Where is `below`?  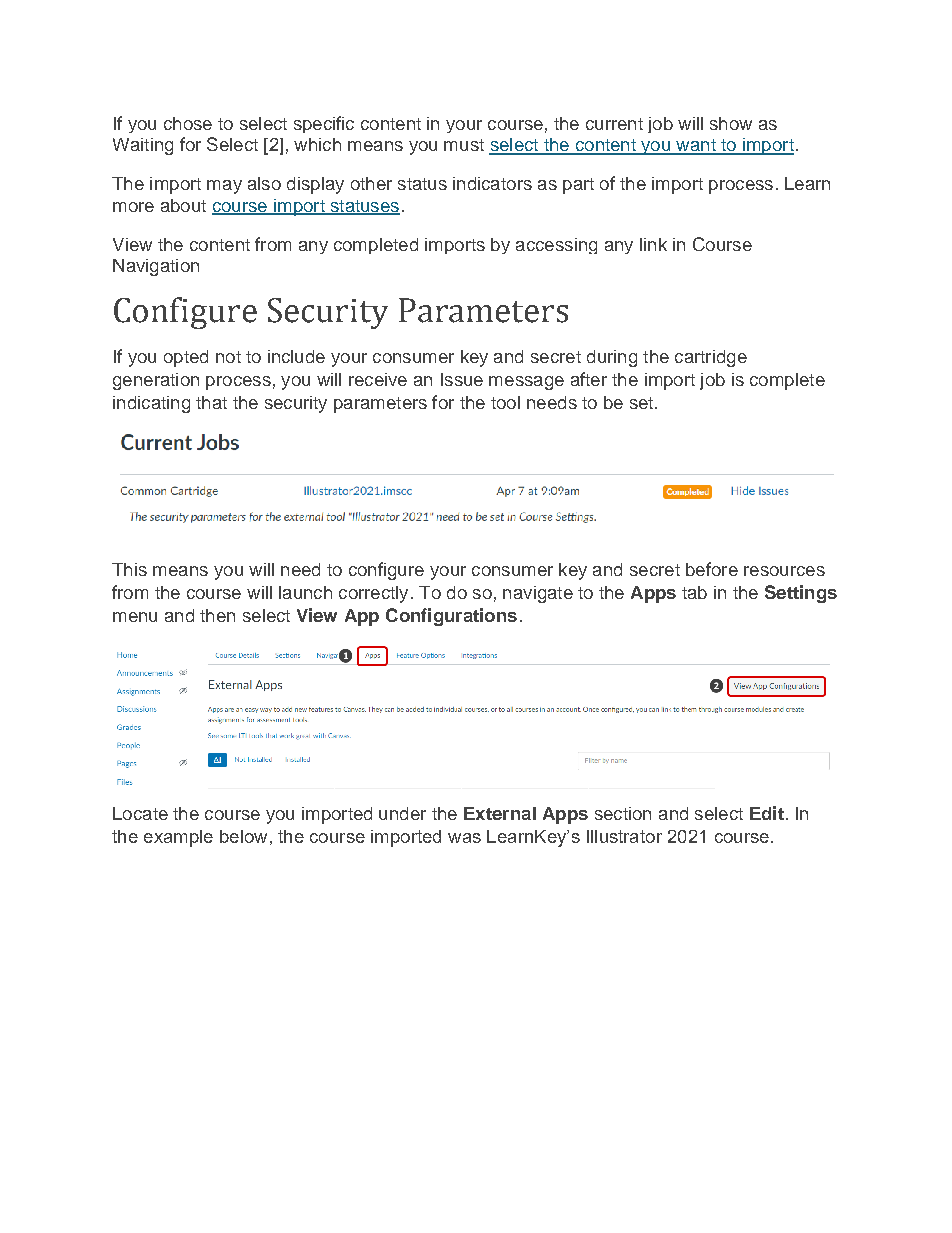 below is located at coordinates (243, 836).
